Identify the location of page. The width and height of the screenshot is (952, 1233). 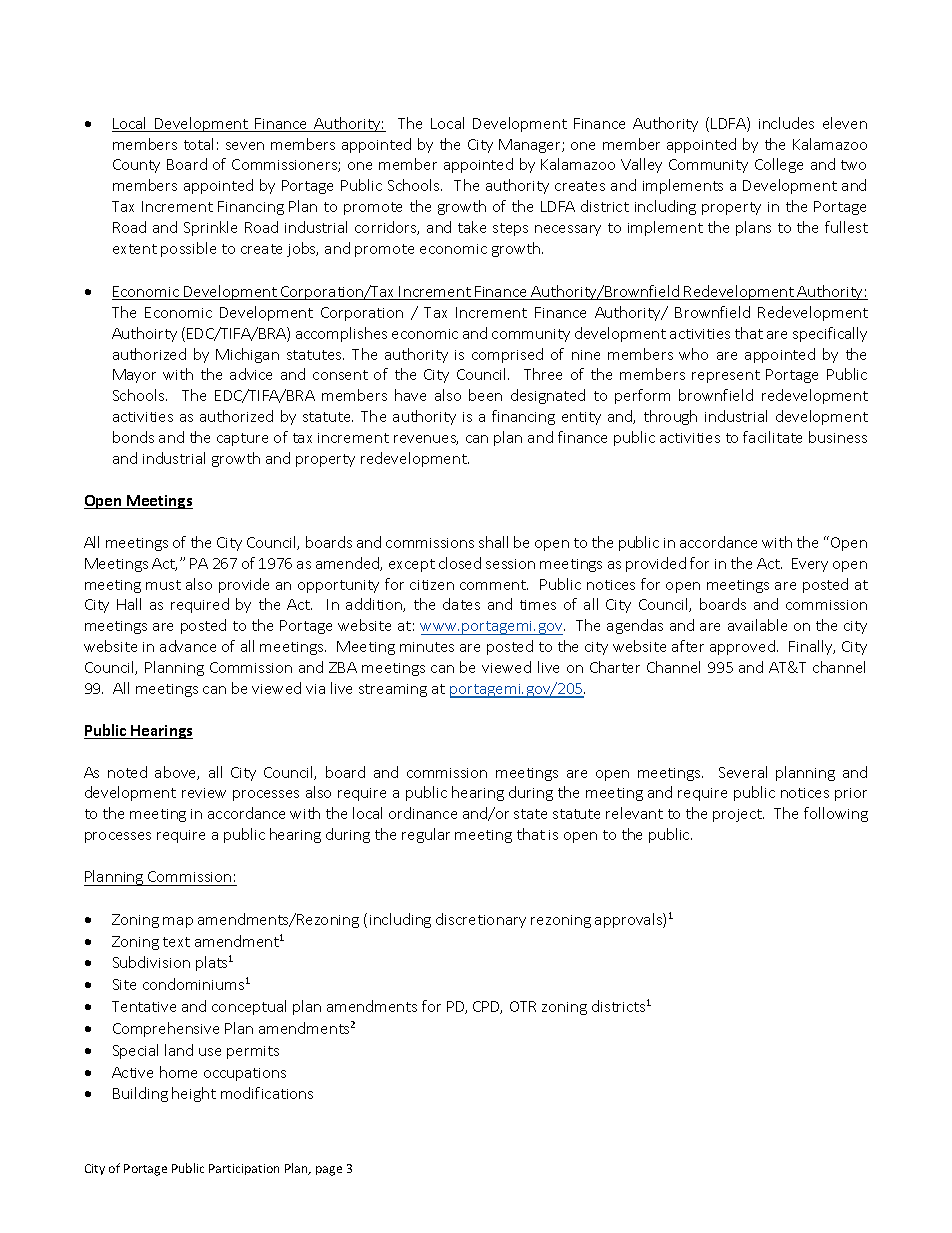
(329, 1171).
